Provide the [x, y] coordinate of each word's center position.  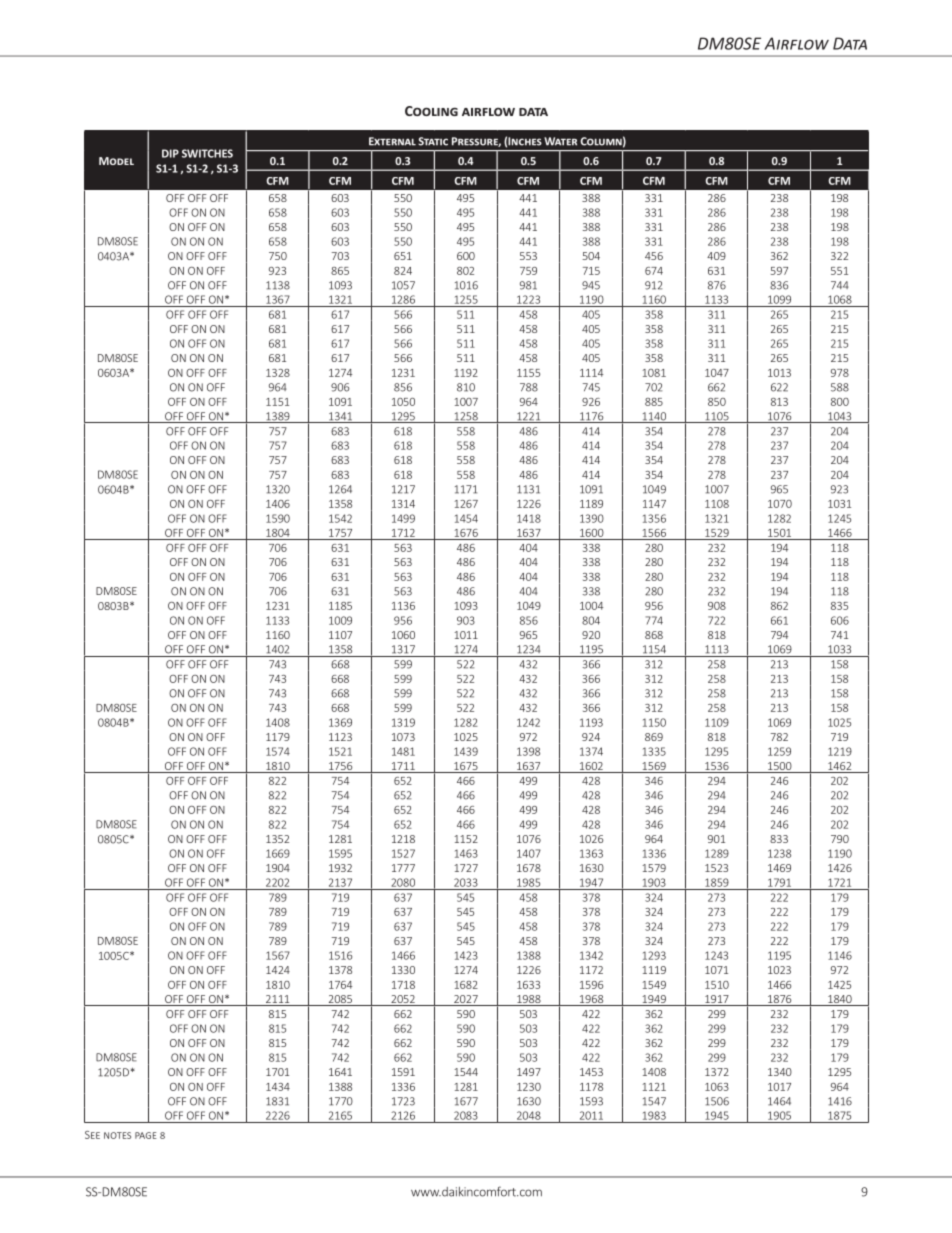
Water [560, 141]
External [392, 141]
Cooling [431, 111]
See [92, 1135]
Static [433, 141]
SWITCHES [207, 153]
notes [117, 1135]
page [146, 1135]
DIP [170, 153]
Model [116, 161]
